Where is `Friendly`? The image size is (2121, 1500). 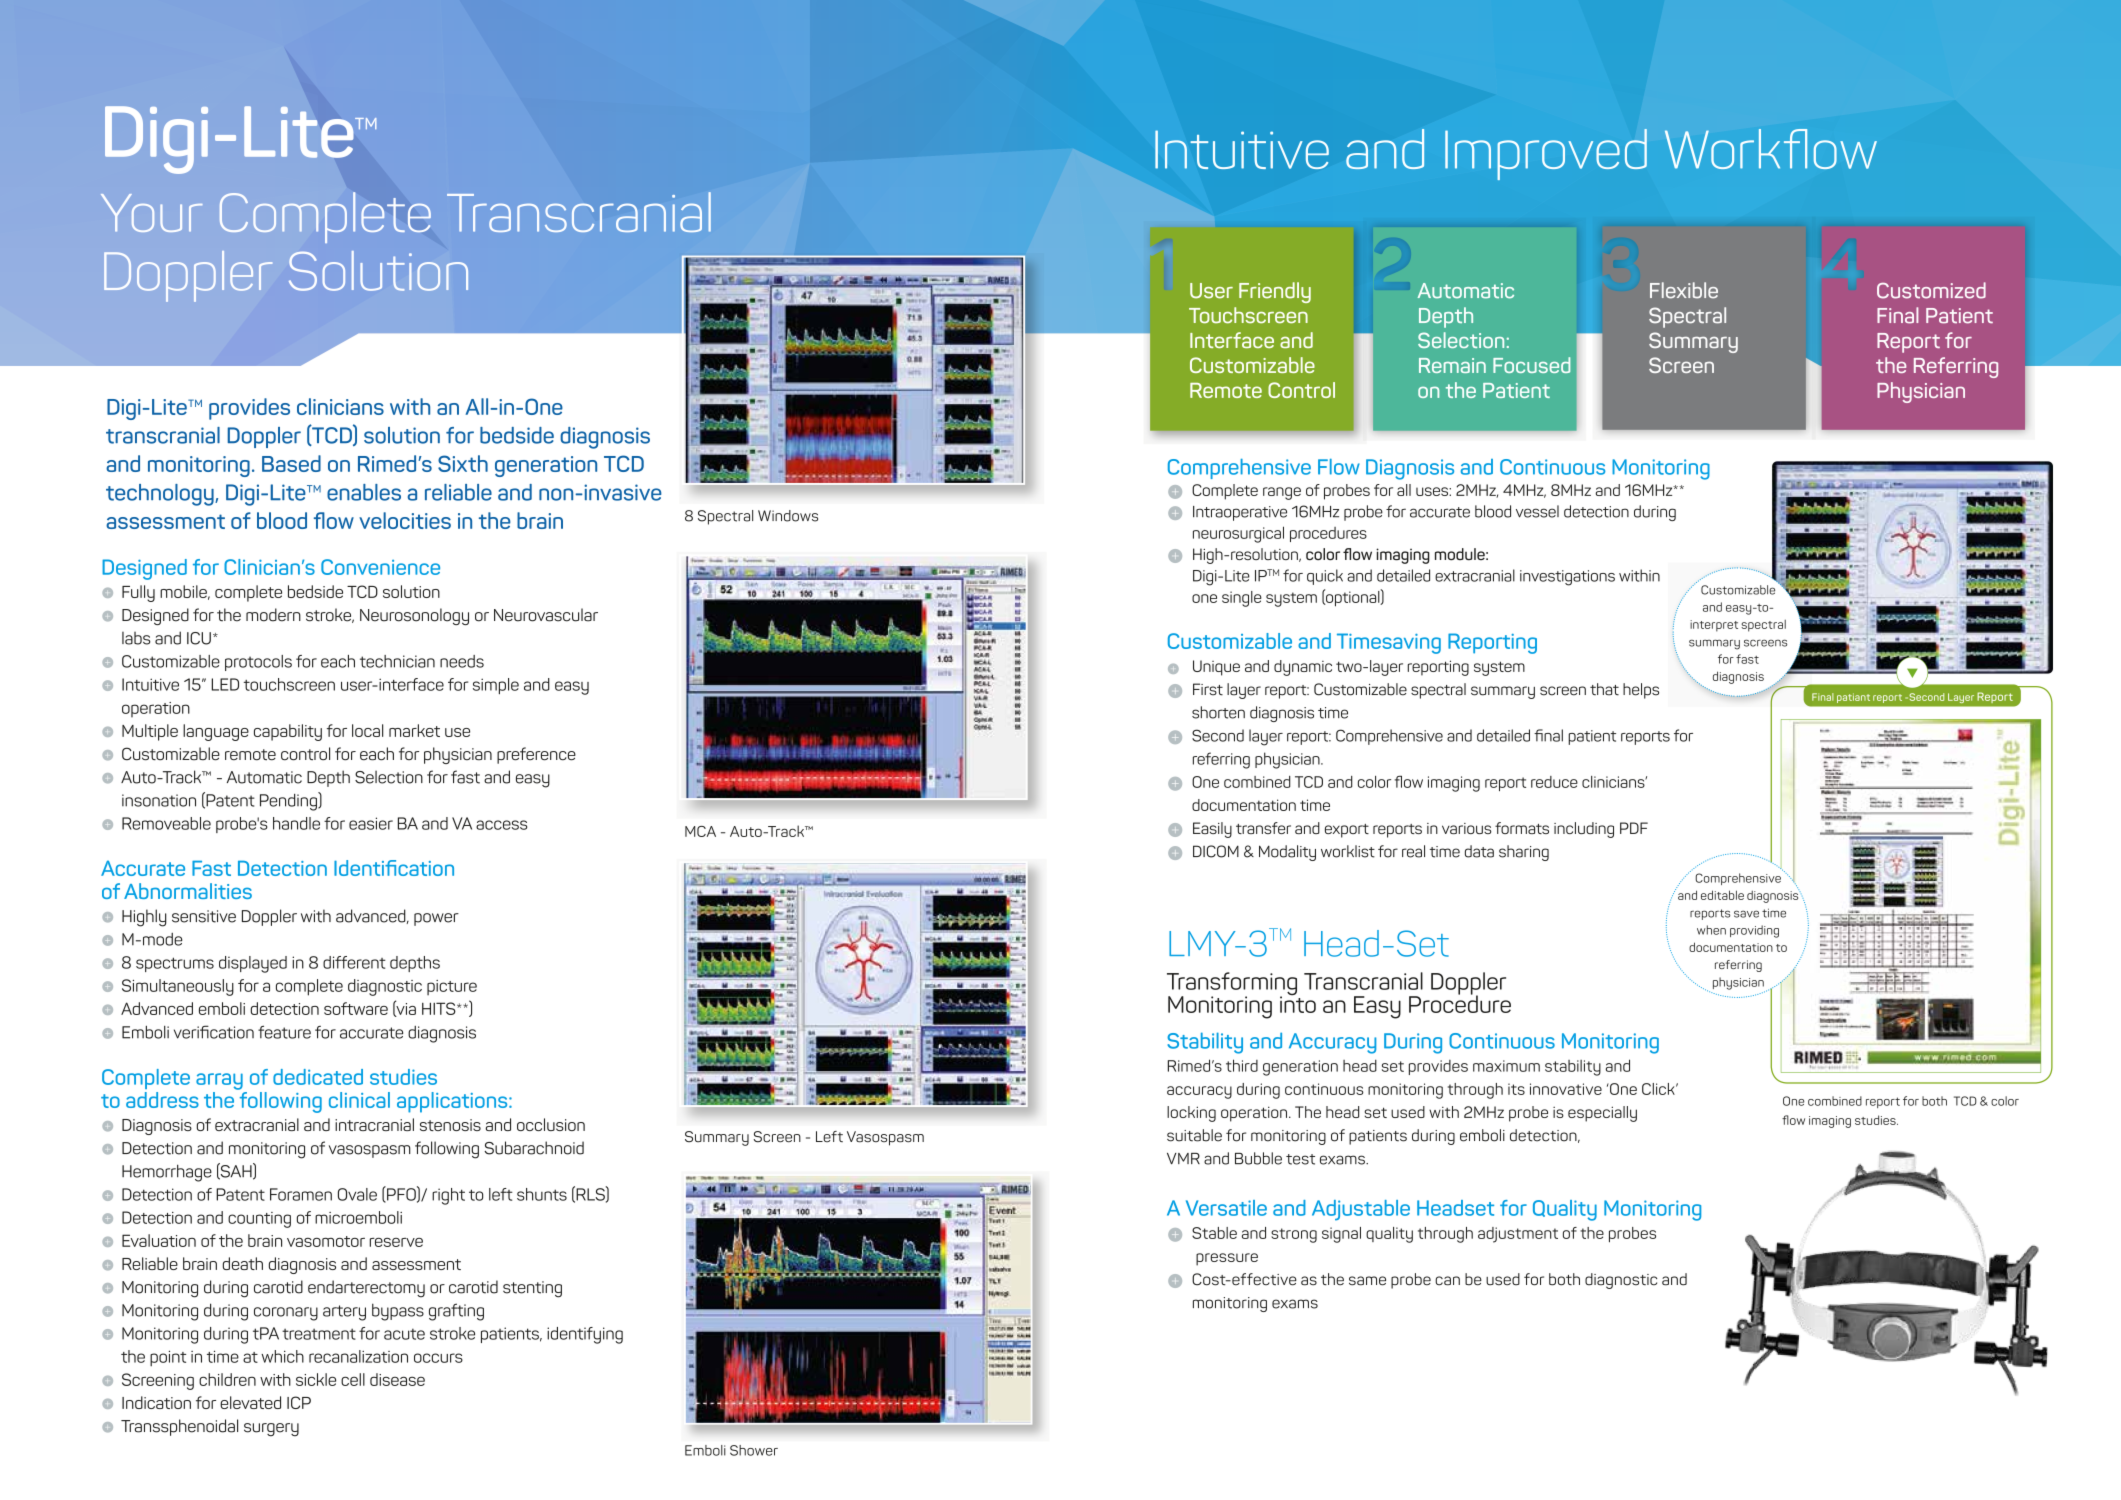 Friendly is located at coordinates (1275, 292).
